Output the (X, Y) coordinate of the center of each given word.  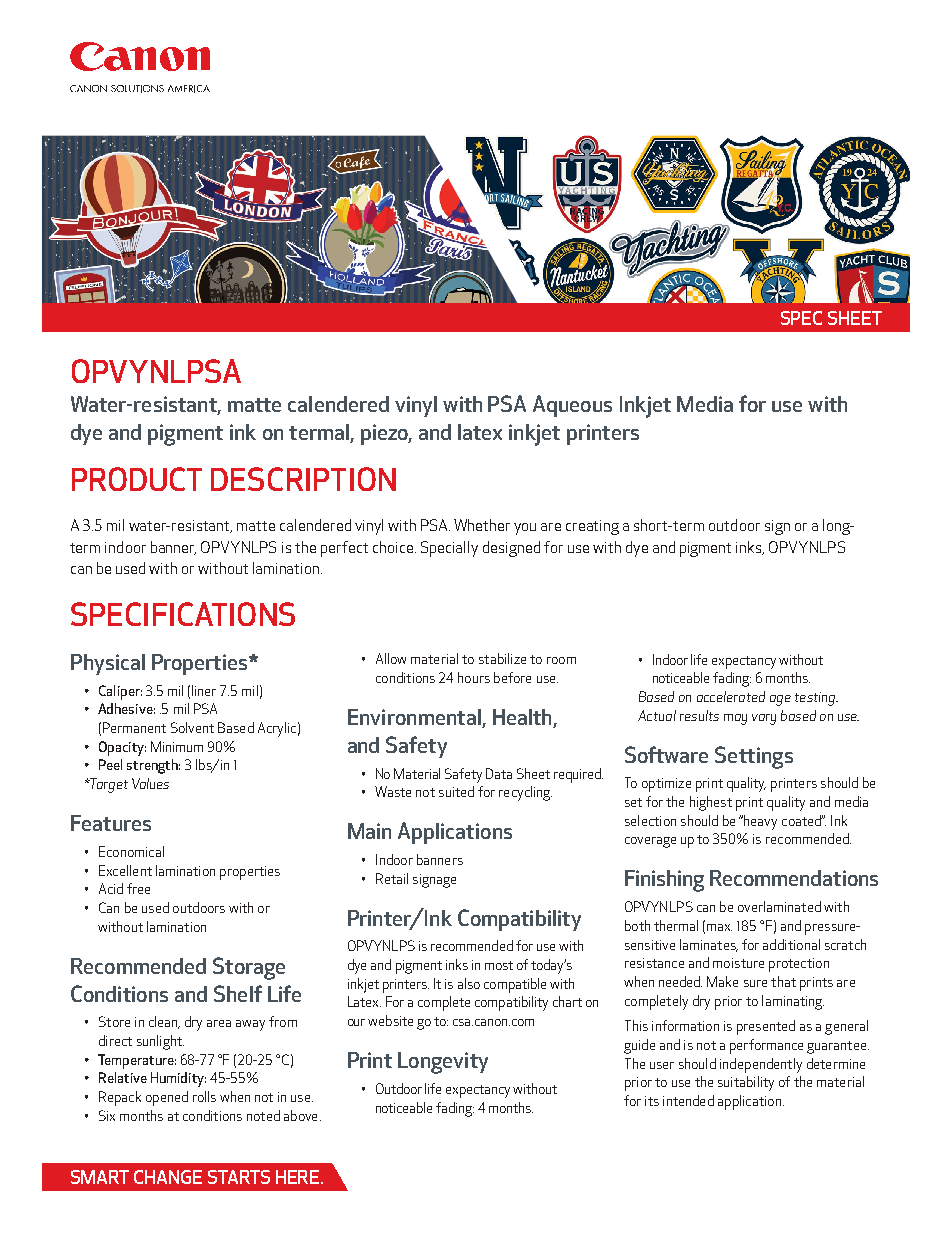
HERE (299, 1177)
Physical (108, 664)
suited (456, 791)
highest (711, 803)
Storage (249, 968)
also (469, 983)
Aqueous (572, 406)
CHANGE (168, 1177)
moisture (738, 963)
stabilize (502, 658)
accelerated (731, 696)
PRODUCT (137, 479)
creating (592, 527)
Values (150, 783)
